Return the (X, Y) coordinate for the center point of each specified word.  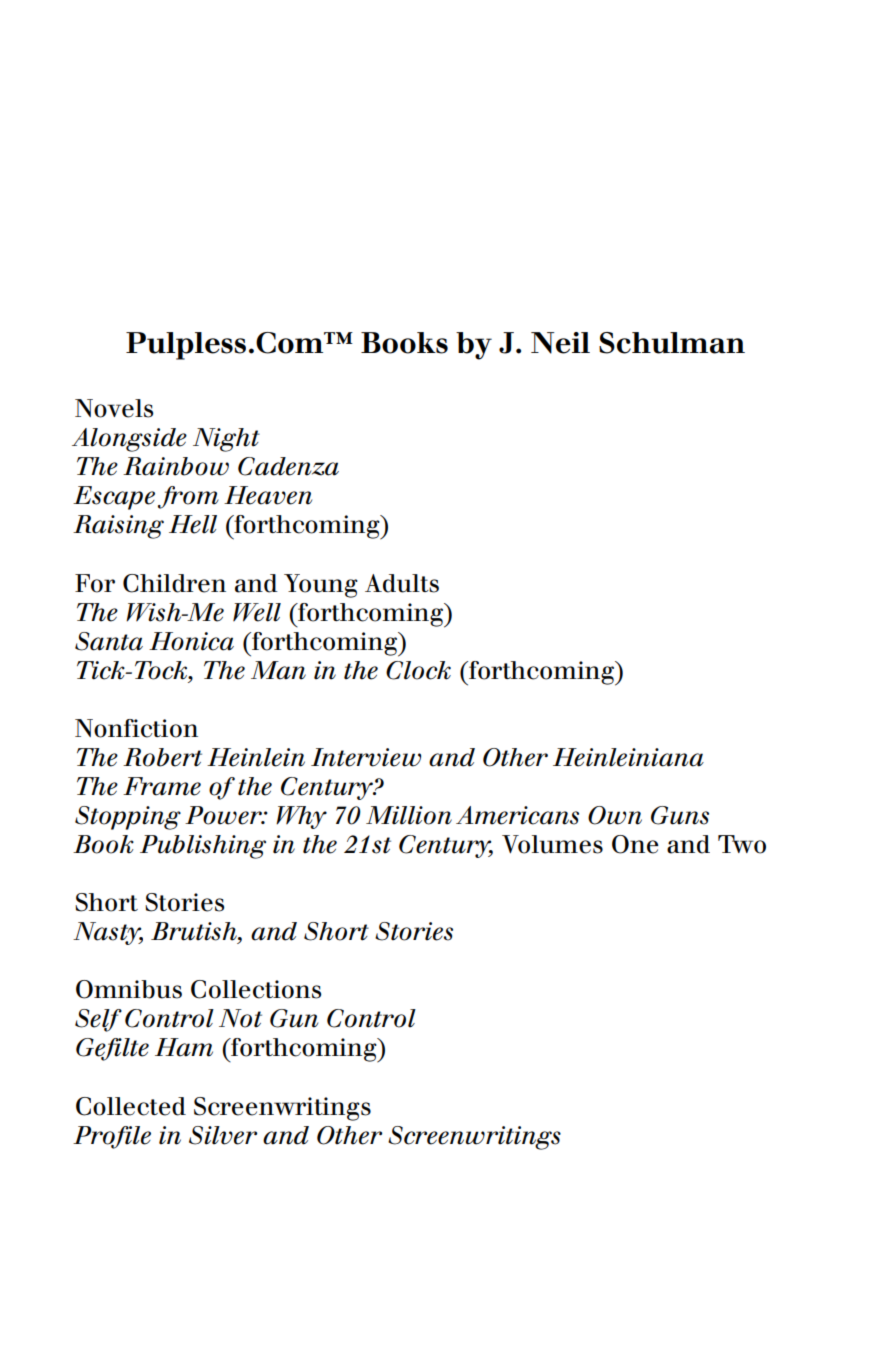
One (635, 844)
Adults (402, 583)
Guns (680, 815)
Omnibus (129, 989)
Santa (109, 641)
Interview (366, 757)
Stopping (128, 818)
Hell (193, 524)
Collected (131, 1106)
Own (615, 815)
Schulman (672, 343)
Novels (114, 408)
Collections (256, 989)
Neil (560, 343)
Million (409, 815)
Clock (418, 670)
